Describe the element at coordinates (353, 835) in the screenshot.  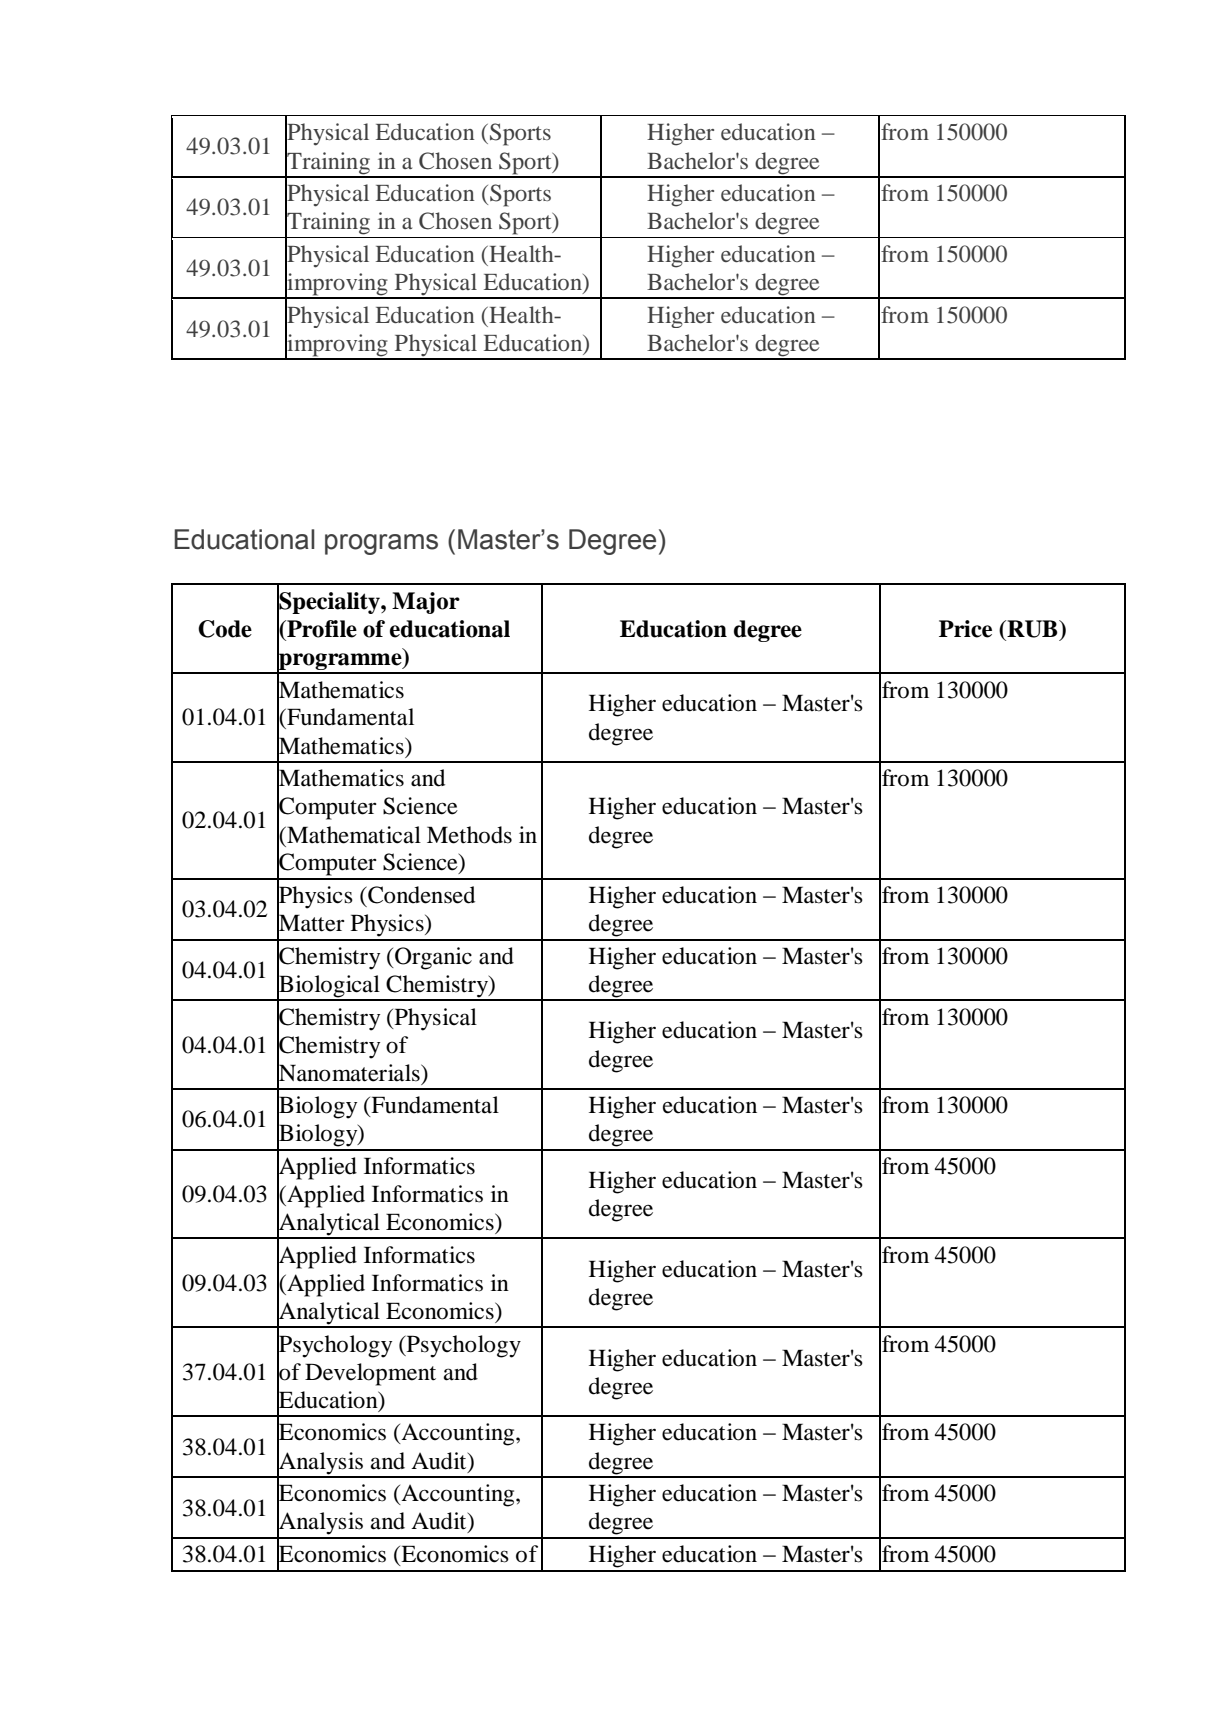
I see `Mathematical` at that location.
